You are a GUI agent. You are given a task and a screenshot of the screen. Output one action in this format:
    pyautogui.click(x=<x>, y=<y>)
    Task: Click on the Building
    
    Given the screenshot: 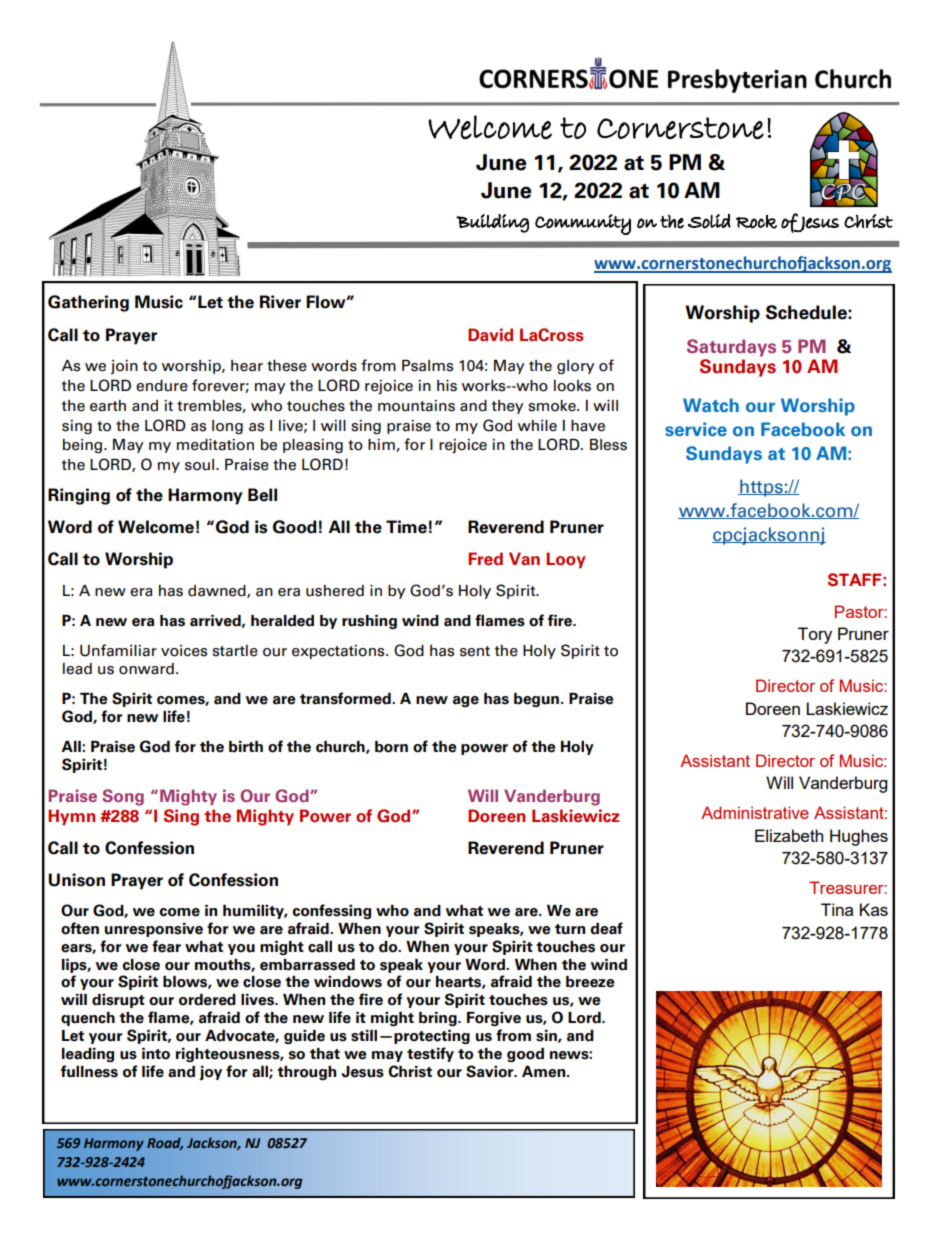 What is the action you would take?
    pyautogui.click(x=492, y=223)
